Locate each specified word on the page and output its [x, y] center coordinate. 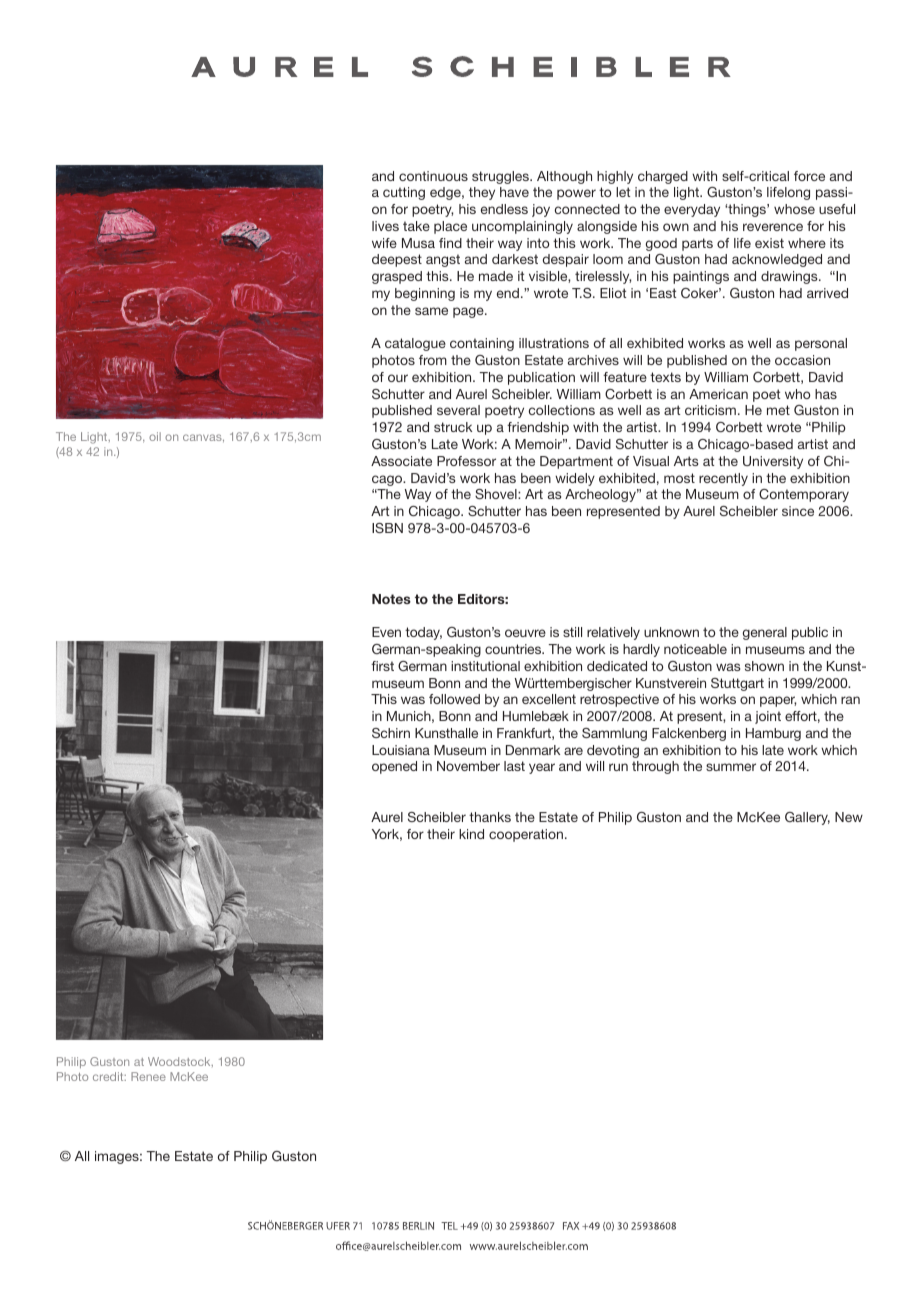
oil [155, 436]
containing [482, 344]
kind [471, 834]
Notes [391, 599]
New [849, 817]
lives [385, 226]
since [798, 511]
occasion [802, 360]
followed [454, 699]
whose [794, 209]
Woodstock [180, 1062]
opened [394, 767]
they [482, 193]
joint [768, 717]
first [382, 666]
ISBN [387, 528]
